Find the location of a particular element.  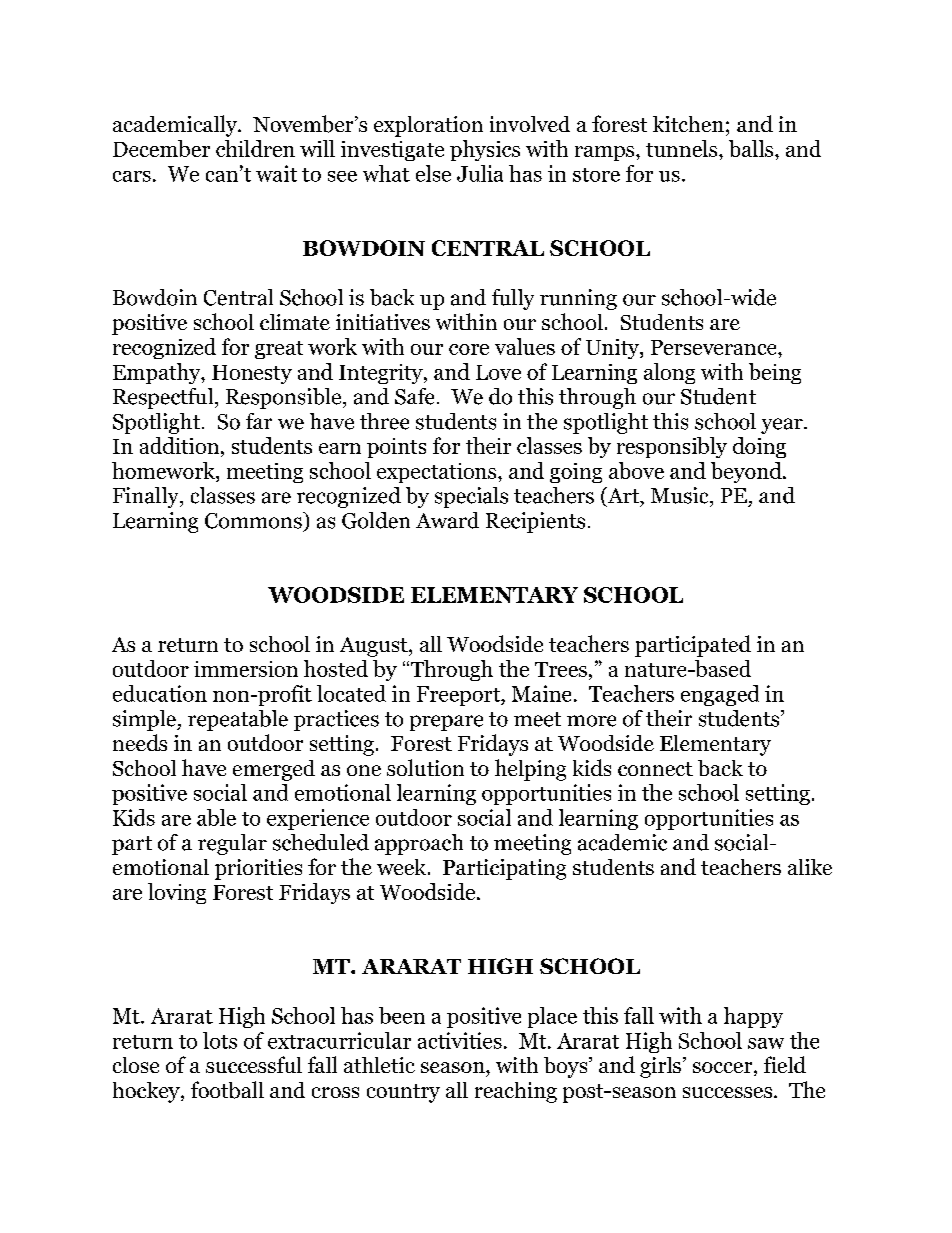

solution is located at coordinates (425, 767).
